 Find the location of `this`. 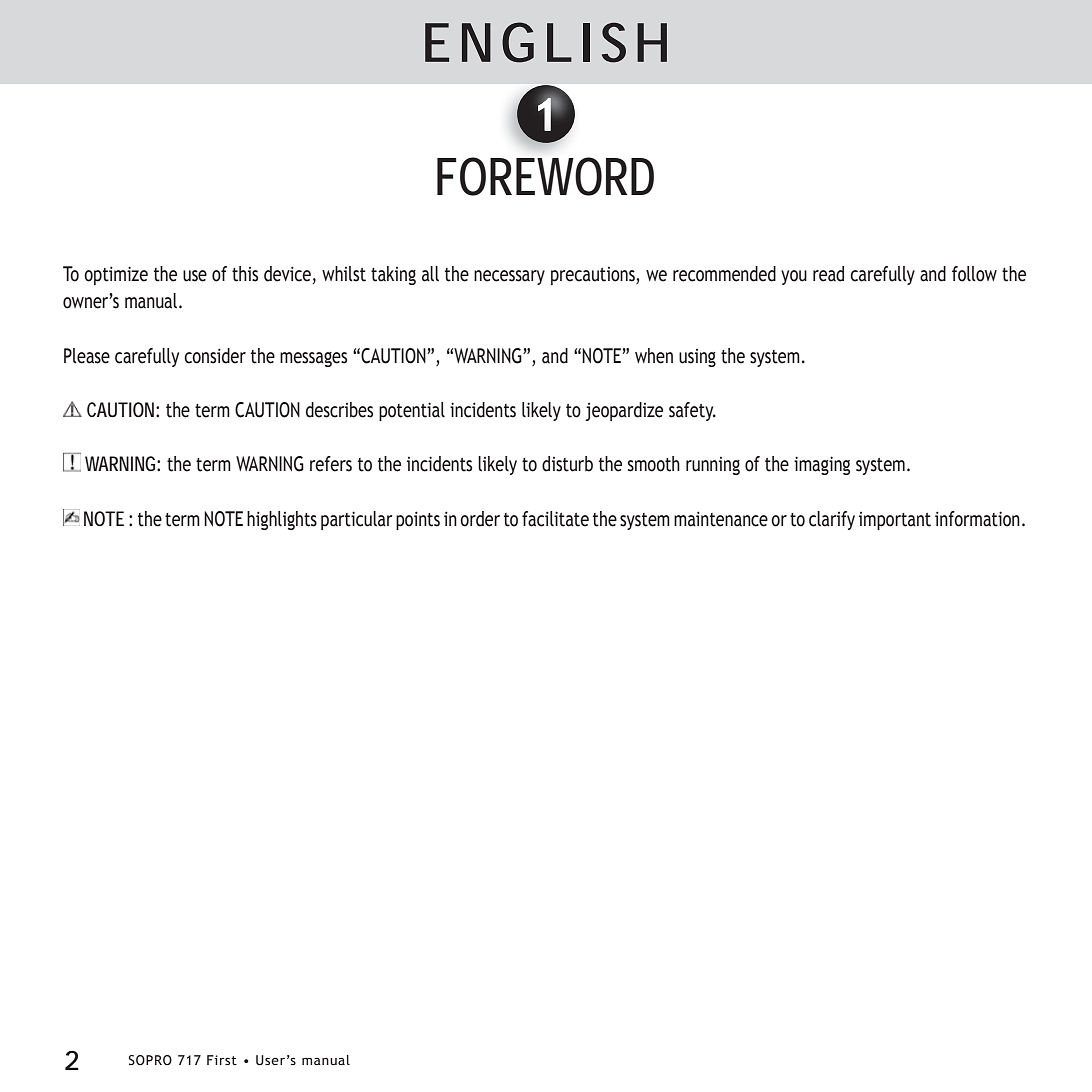

this is located at coordinates (245, 274).
